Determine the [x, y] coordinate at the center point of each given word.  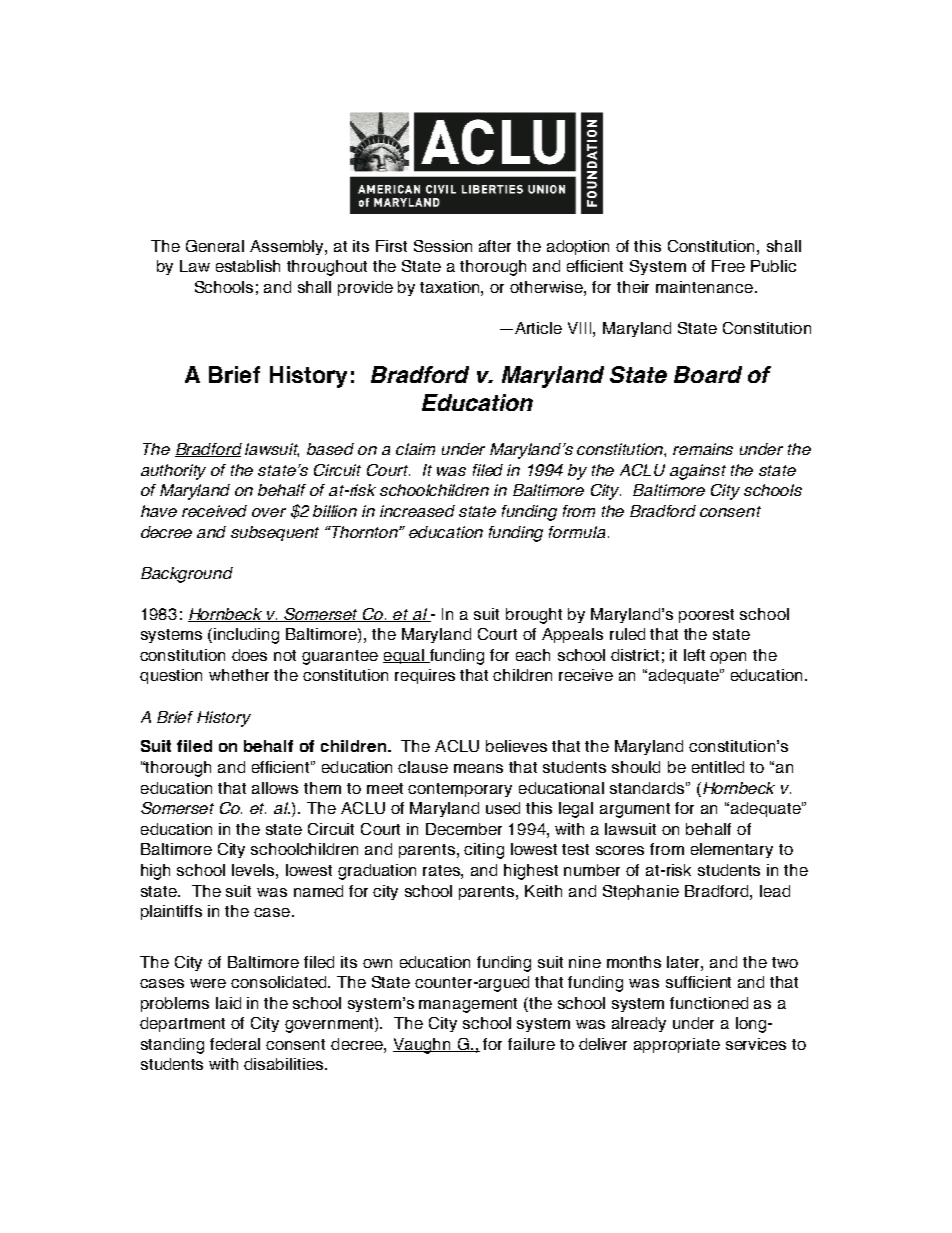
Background [187, 575]
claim [415, 449]
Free [728, 266]
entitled [718, 767]
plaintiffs [171, 912]
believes [516, 746]
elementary [732, 850]
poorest [706, 616]
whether [239, 675]
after [495, 246]
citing [484, 851]
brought [534, 616]
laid [228, 1003]
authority [173, 472]
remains [703, 449]
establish [248, 266]
